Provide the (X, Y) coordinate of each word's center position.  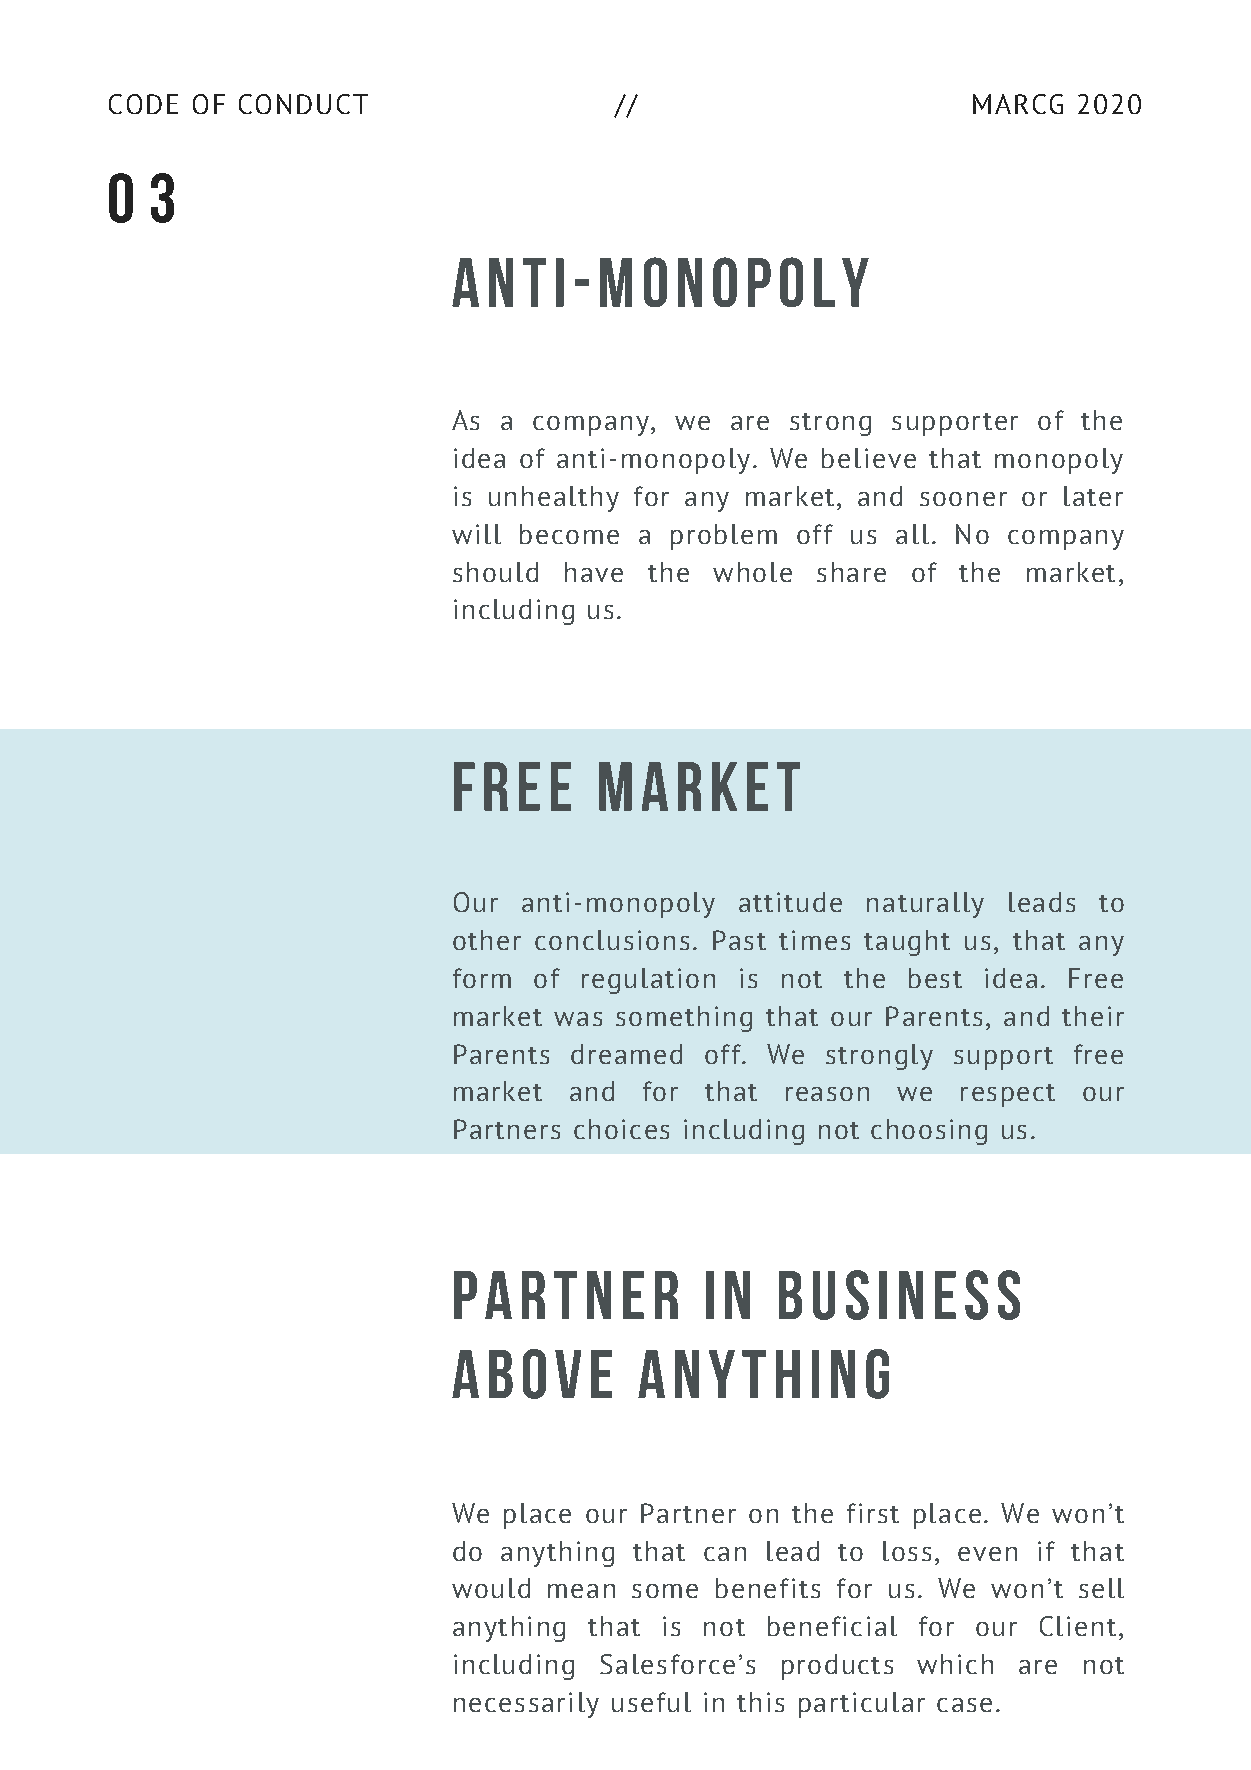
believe (869, 458)
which (955, 1664)
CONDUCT (303, 104)
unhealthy (554, 499)
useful (651, 1702)
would (491, 1588)
